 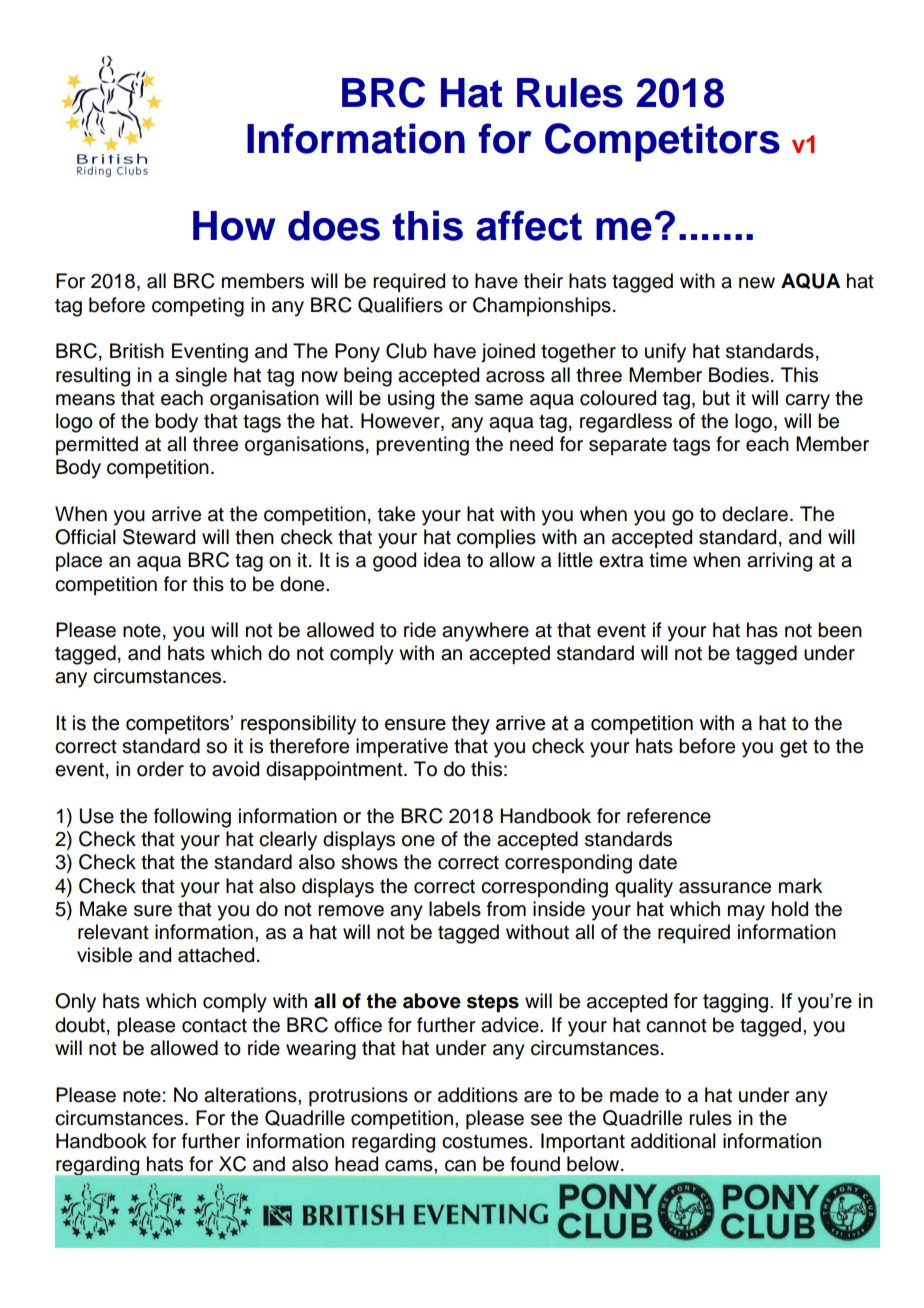 I want to click on additional, so click(x=673, y=1141).
